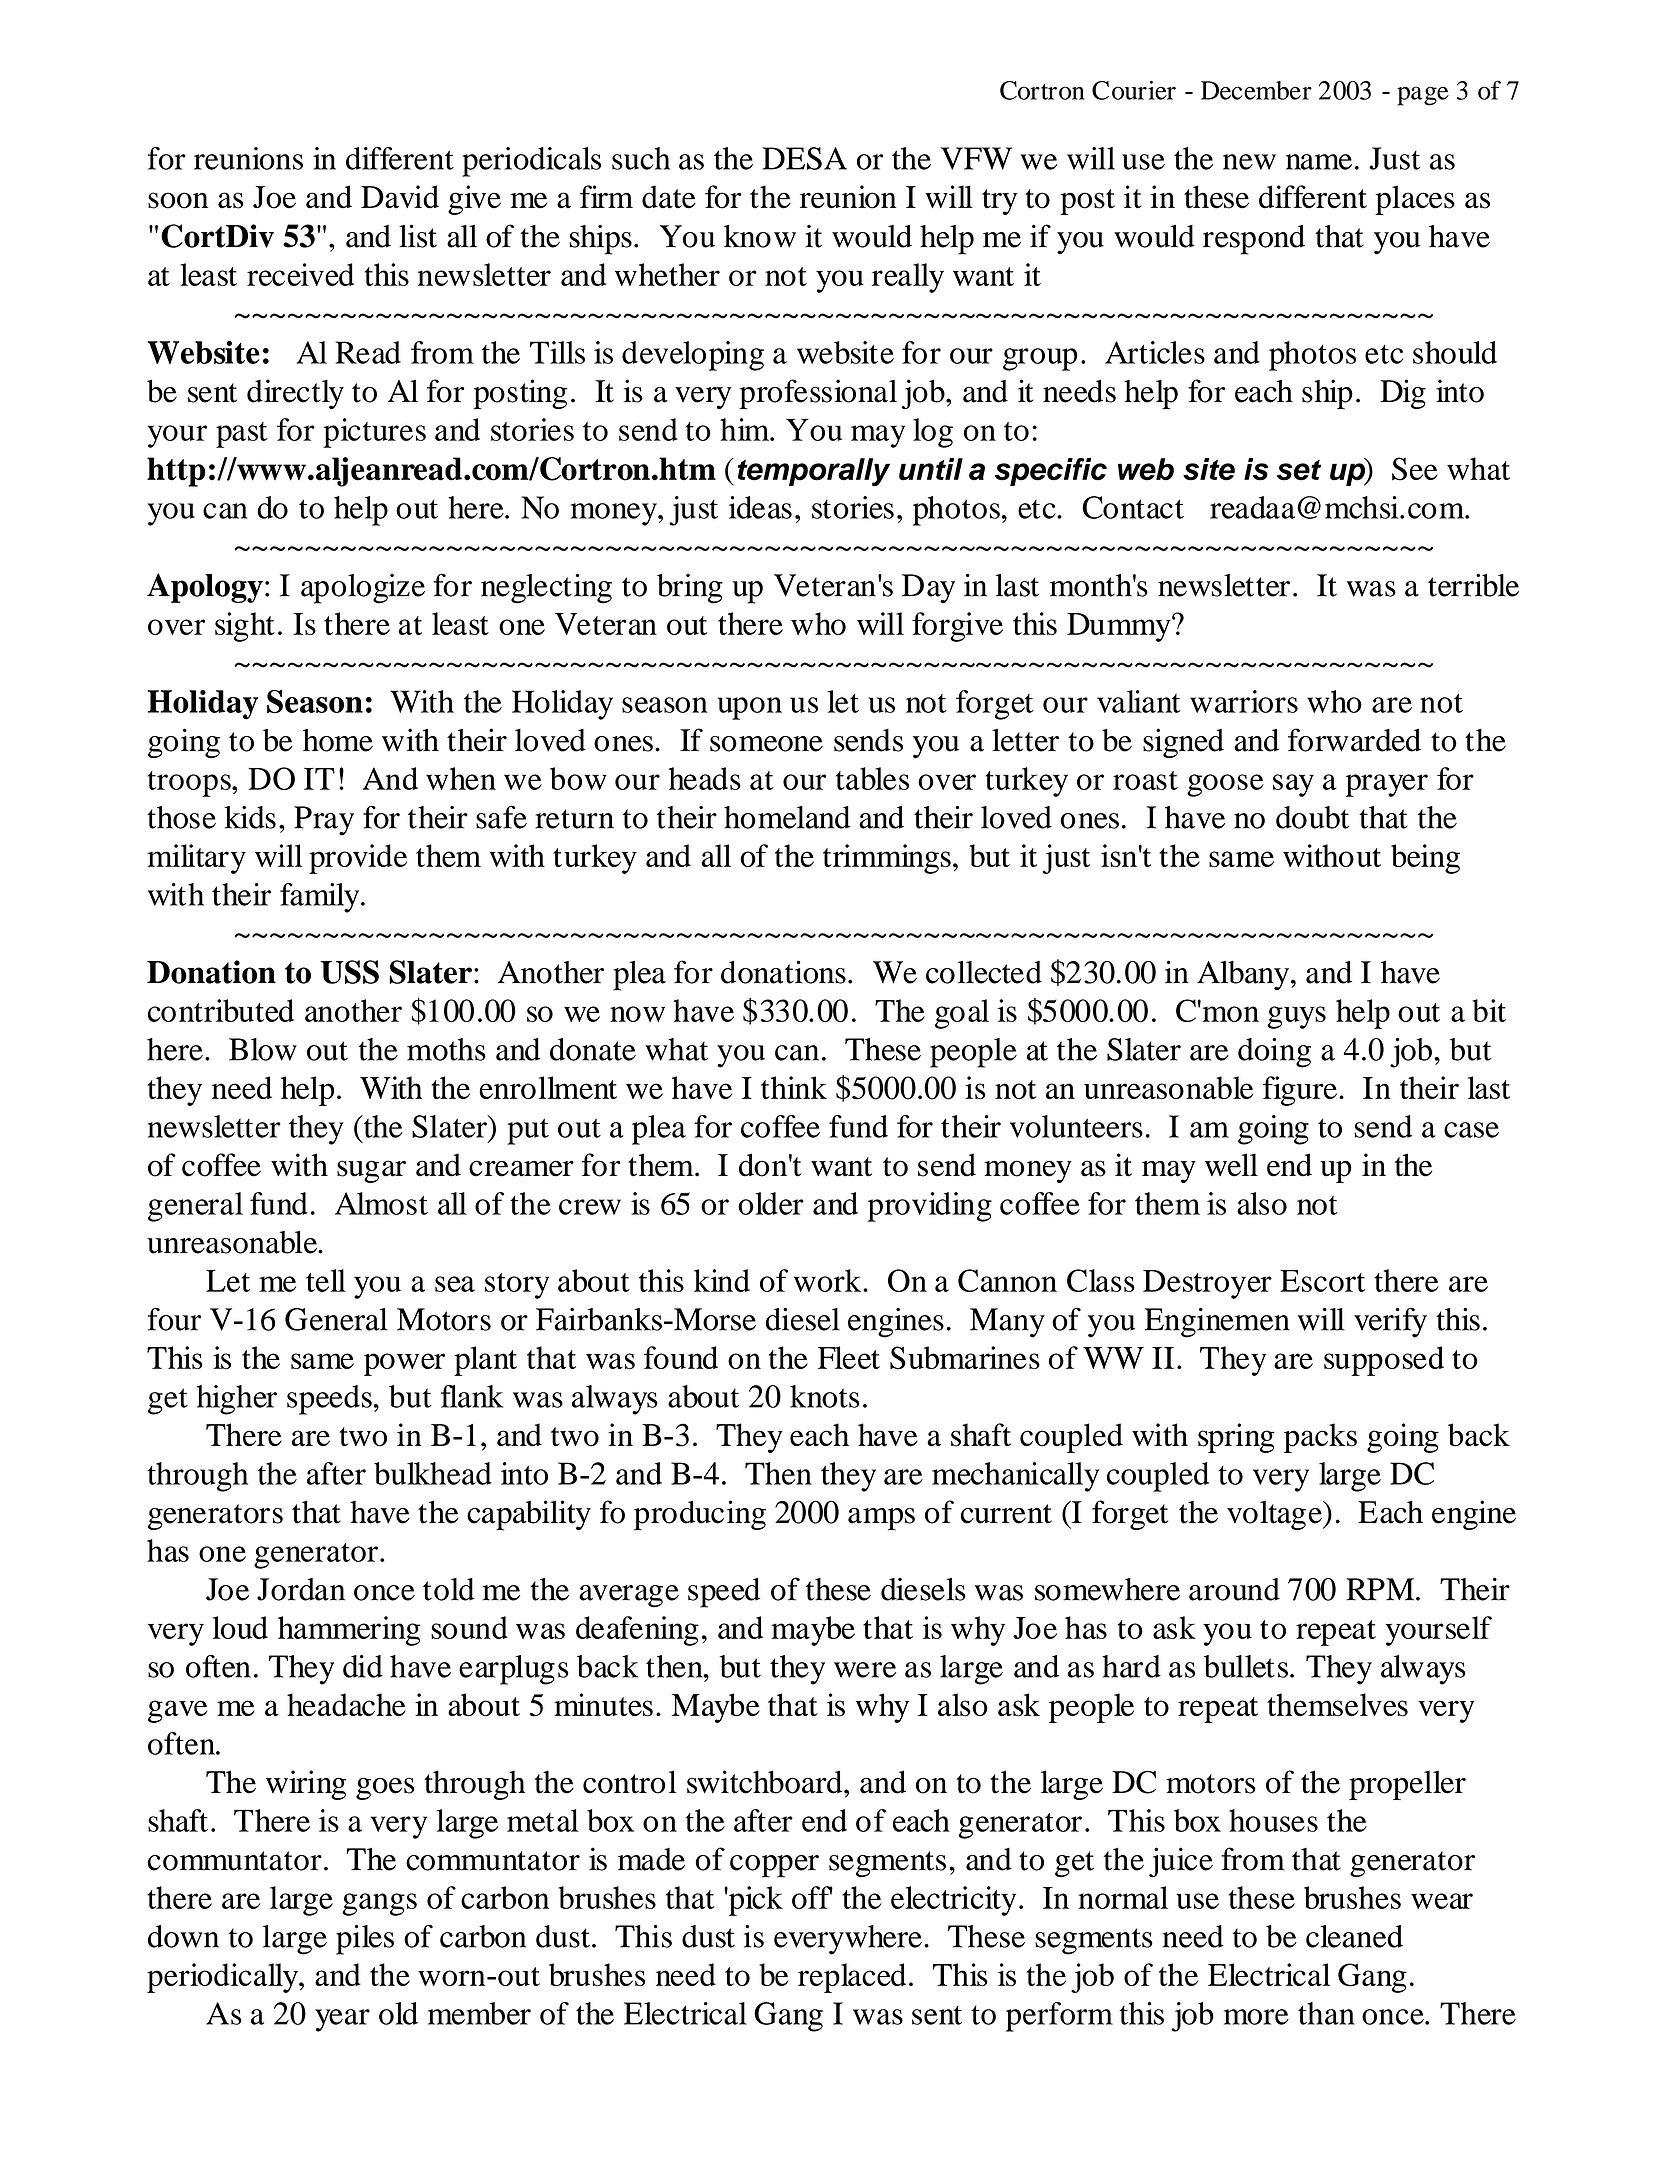  Describe the element at coordinates (805, 158) in the document. I see `DESA` at that location.
